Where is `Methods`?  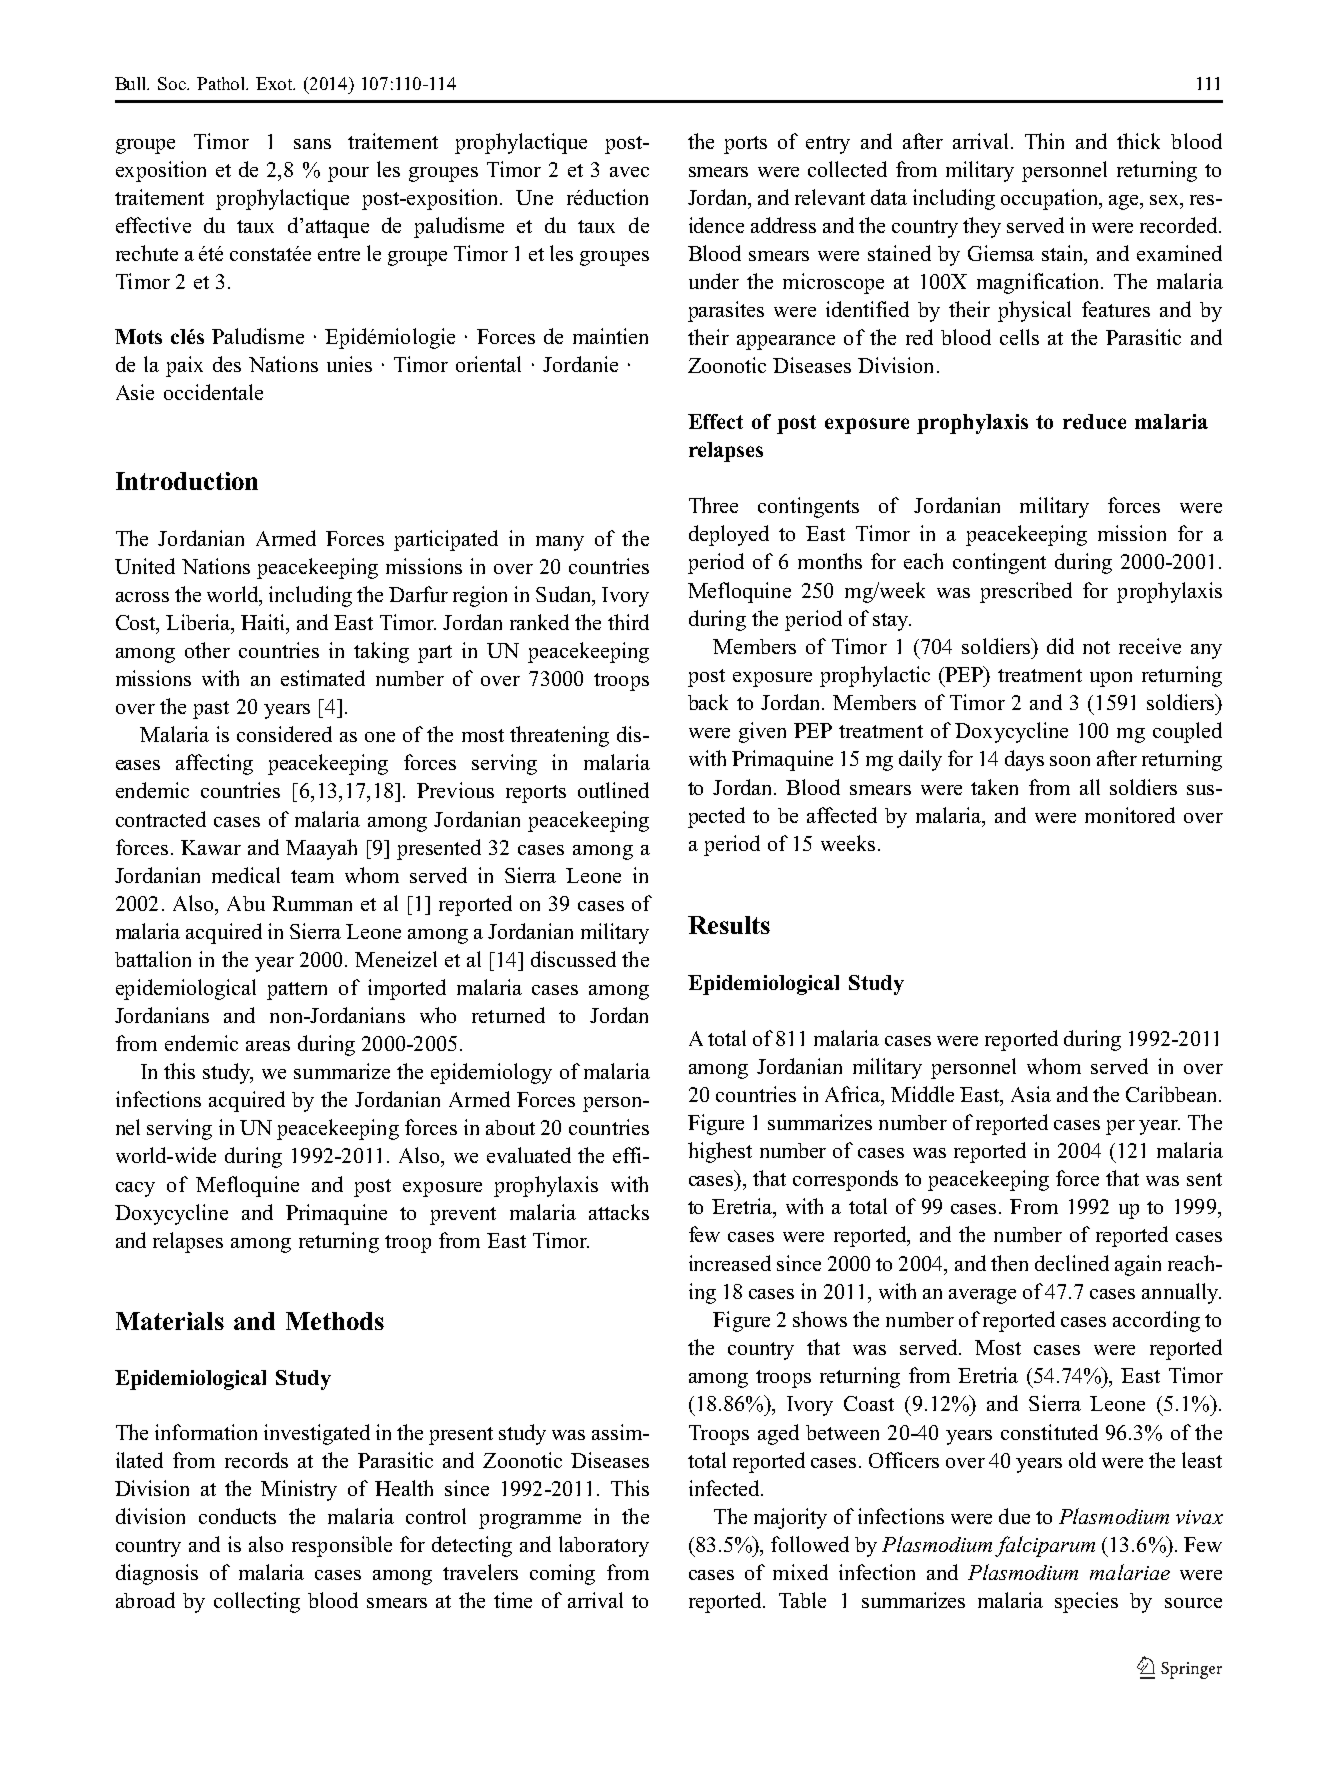
Methods is located at coordinates (335, 1321).
